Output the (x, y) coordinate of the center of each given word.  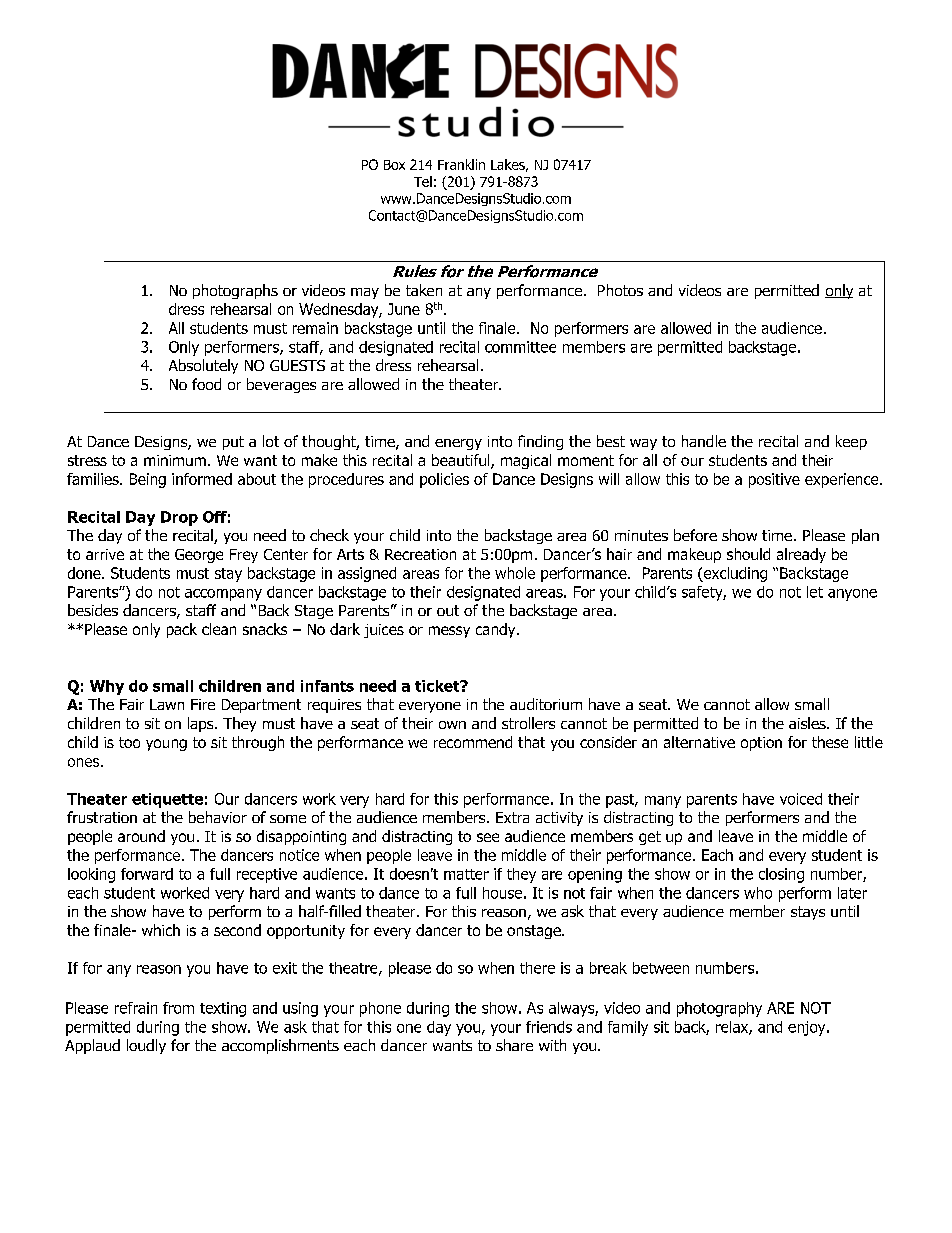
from (178, 1008)
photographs (235, 291)
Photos (620, 290)
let (815, 592)
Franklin (461, 164)
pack (182, 630)
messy (449, 632)
